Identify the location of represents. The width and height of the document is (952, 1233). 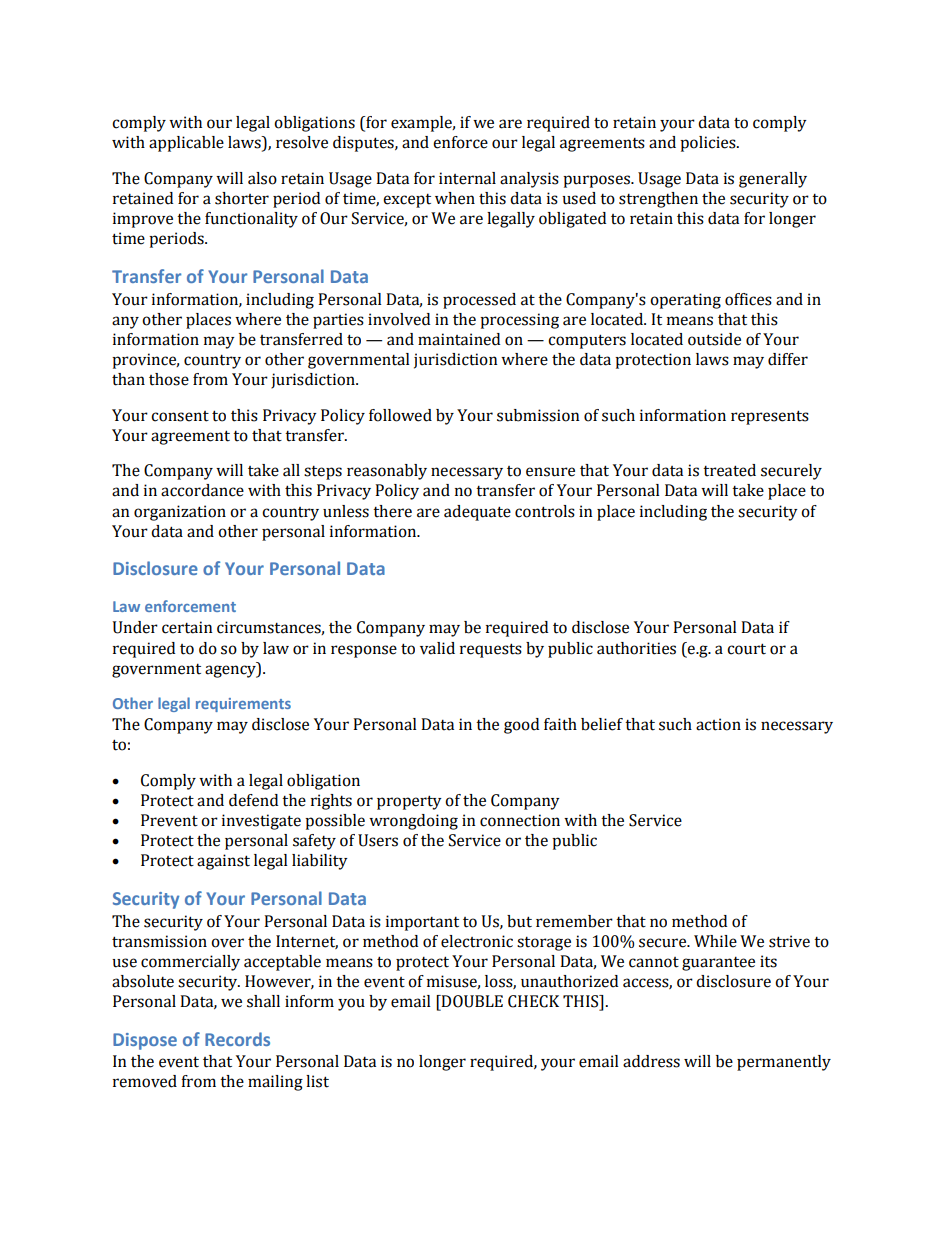
(770, 417).
